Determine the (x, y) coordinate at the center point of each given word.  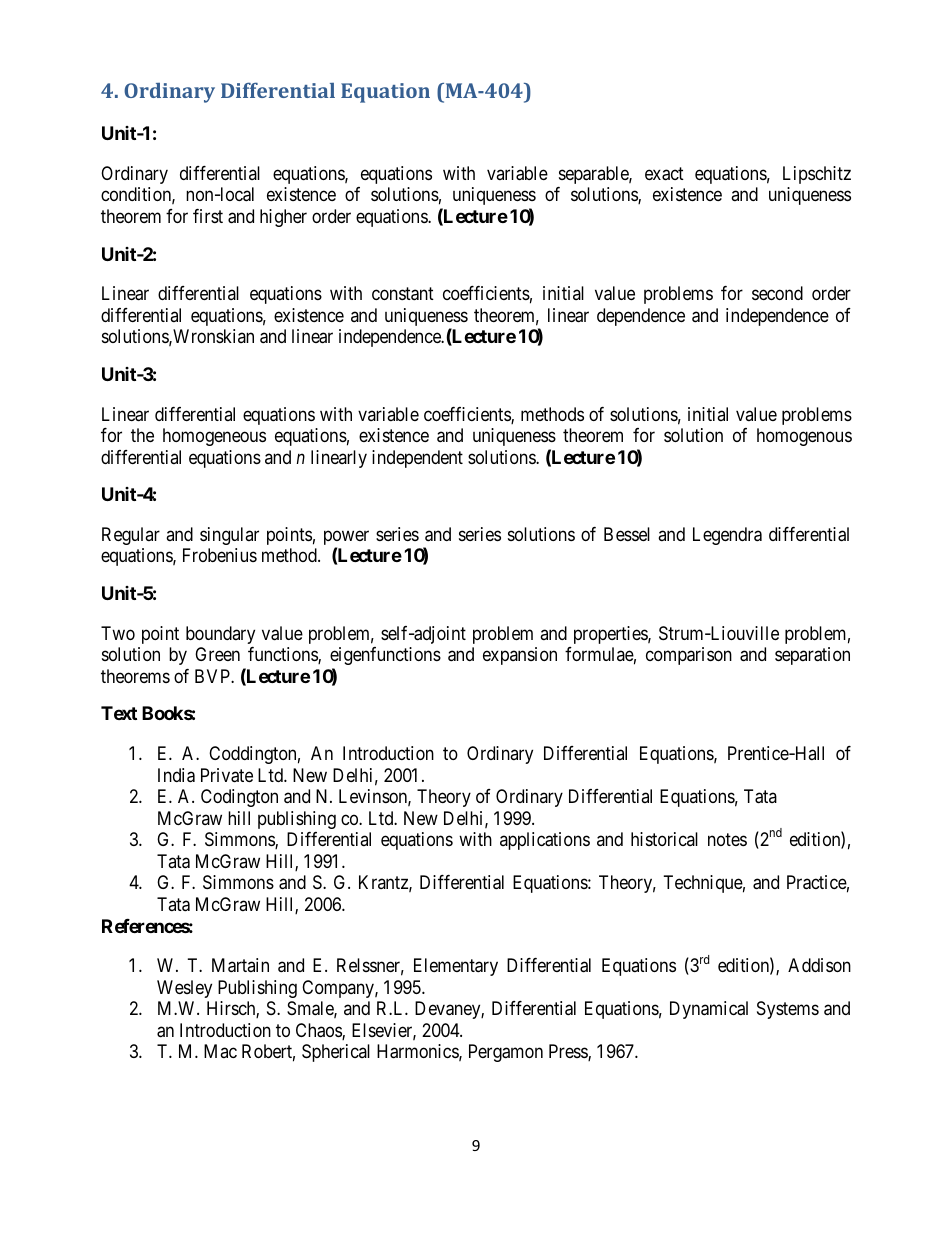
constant (403, 294)
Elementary (456, 967)
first (208, 216)
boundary (220, 635)
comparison (689, 656)
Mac (220, 1051)
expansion (520, 656)
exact (664, 174)
